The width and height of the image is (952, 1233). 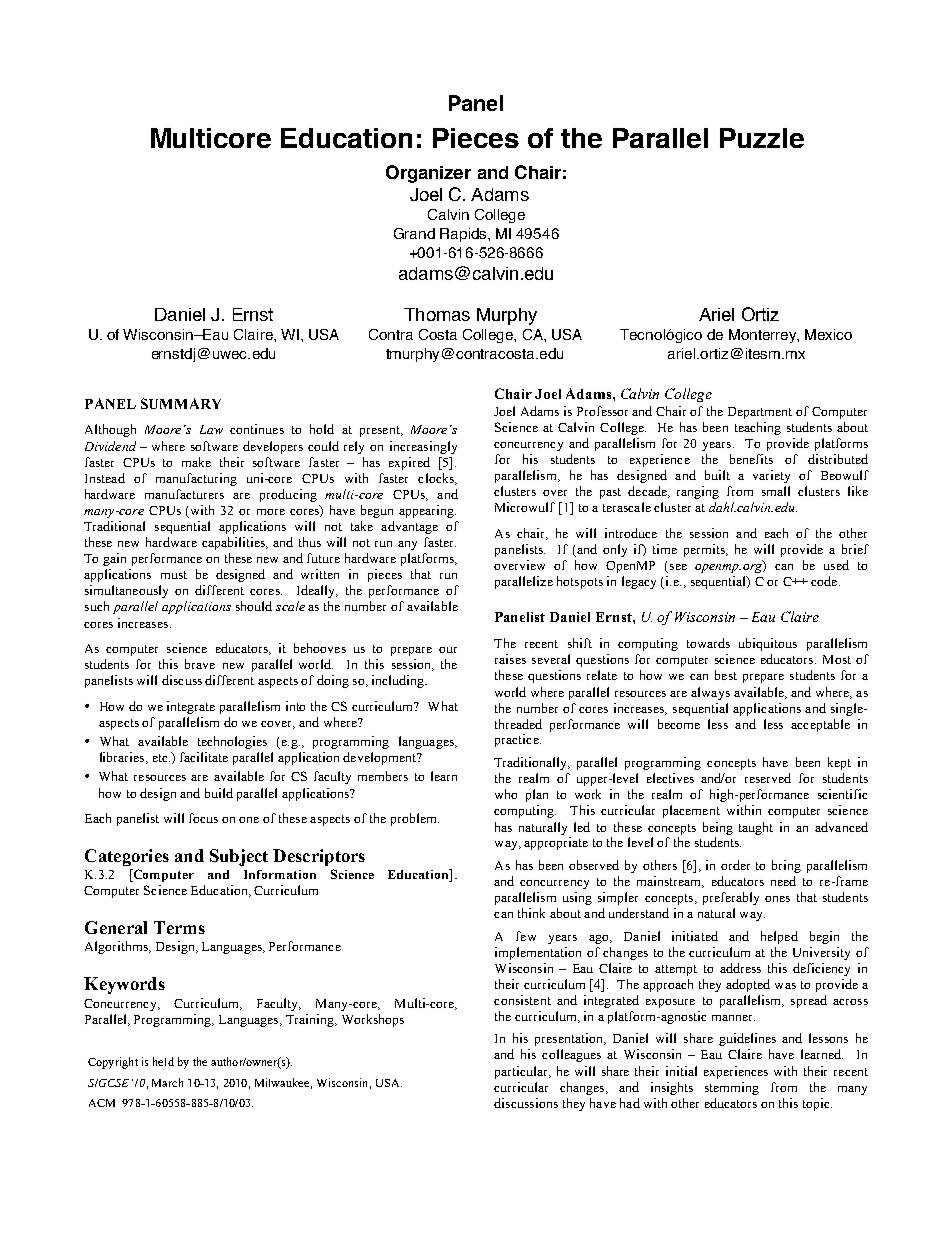 I want to click on including, so click(x=399, y=681).
